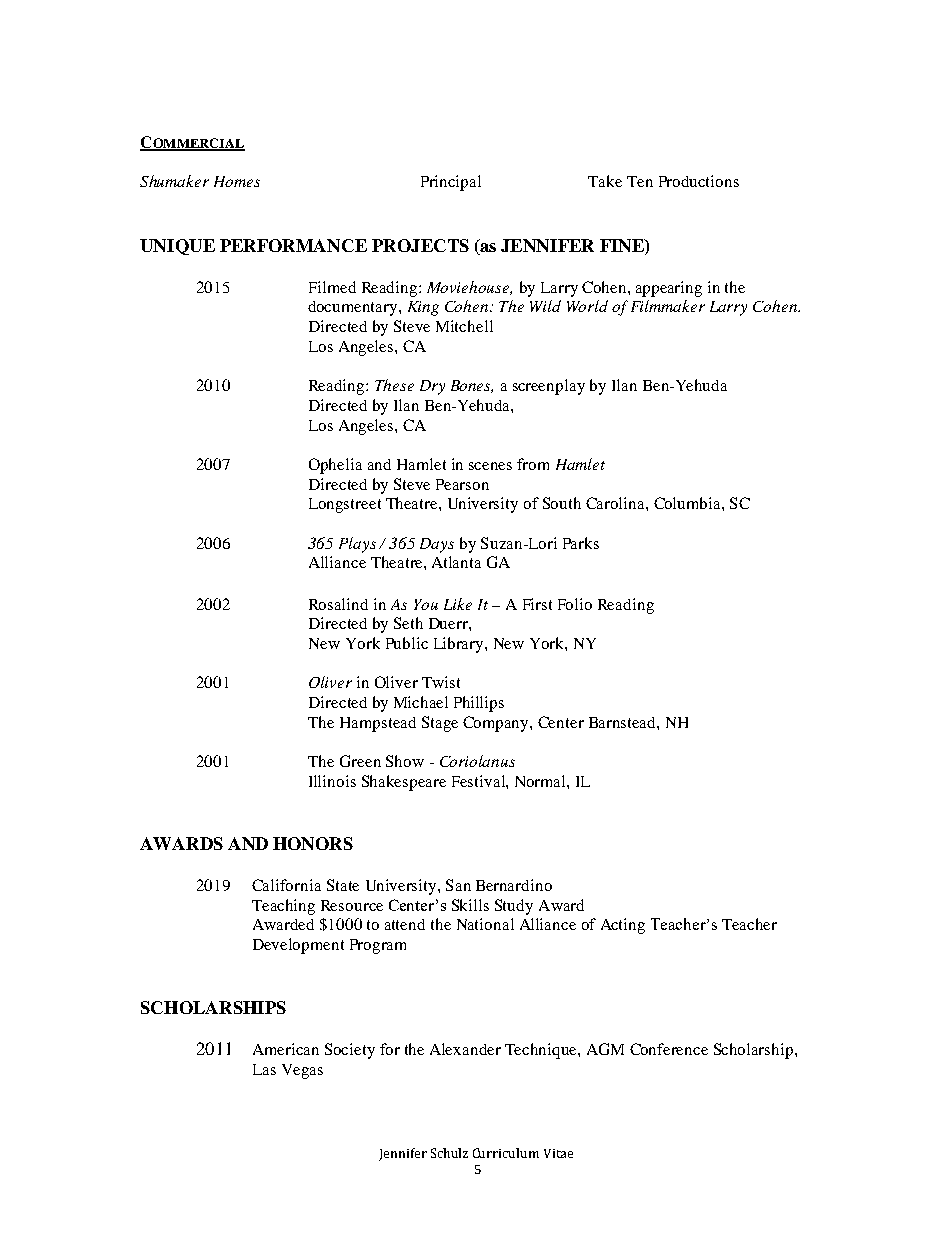 This screenshot has width=952, height=1233. What do you see at coordinates (237, 181) in the screenshot?
I see `Homes` at bounding box center [237, 181].
